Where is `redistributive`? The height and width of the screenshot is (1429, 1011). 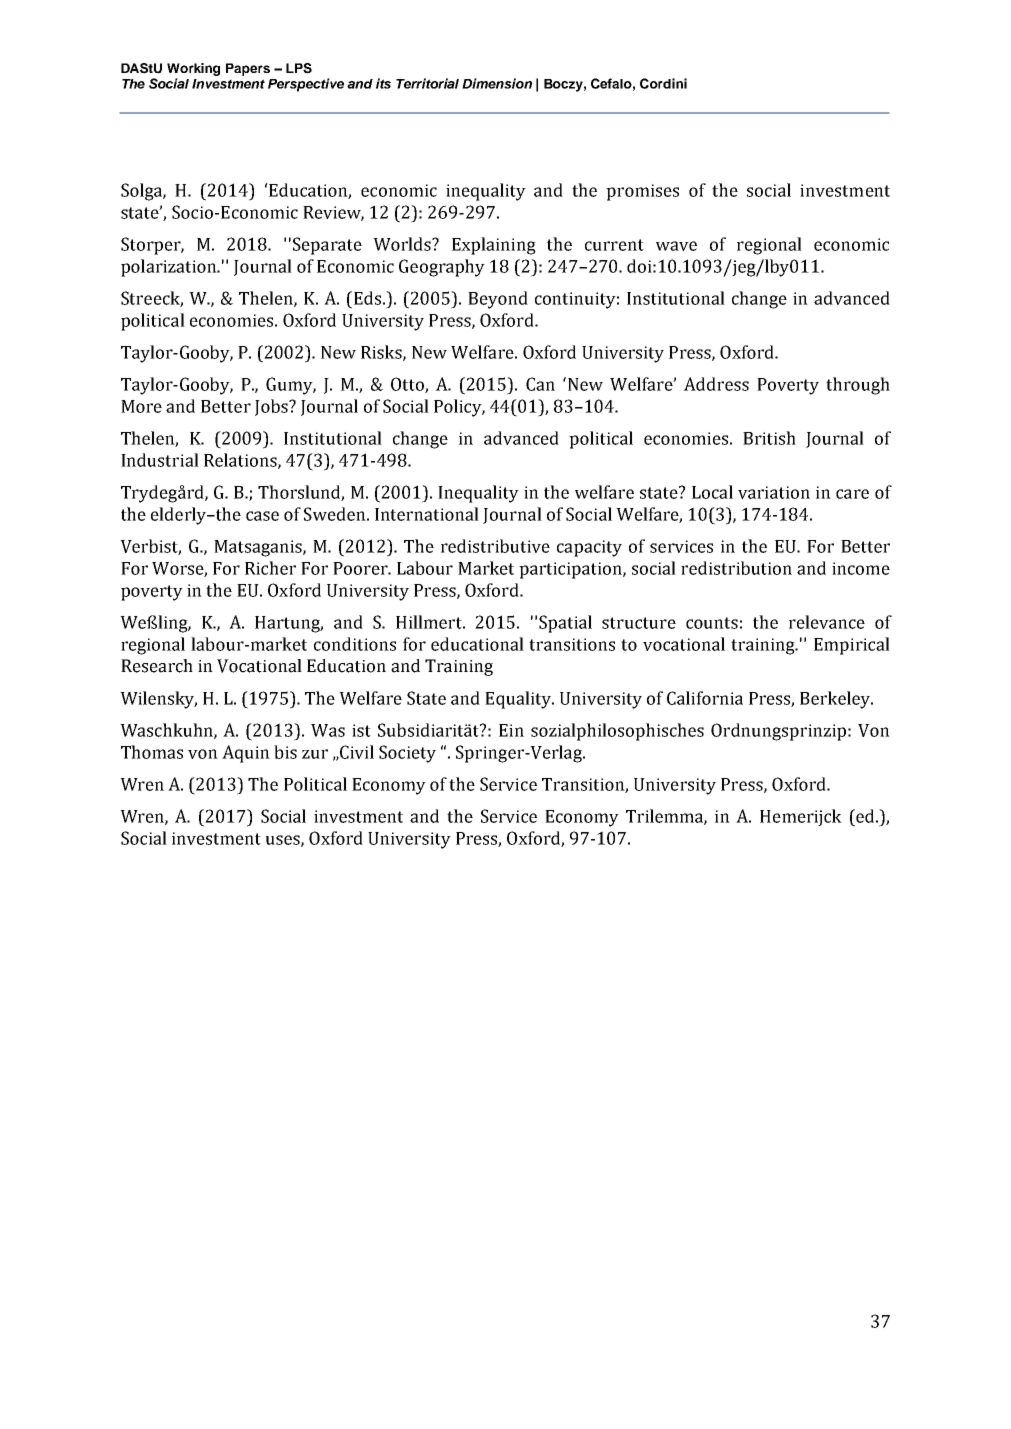 redistributive is located at coordinates (495, 546).
